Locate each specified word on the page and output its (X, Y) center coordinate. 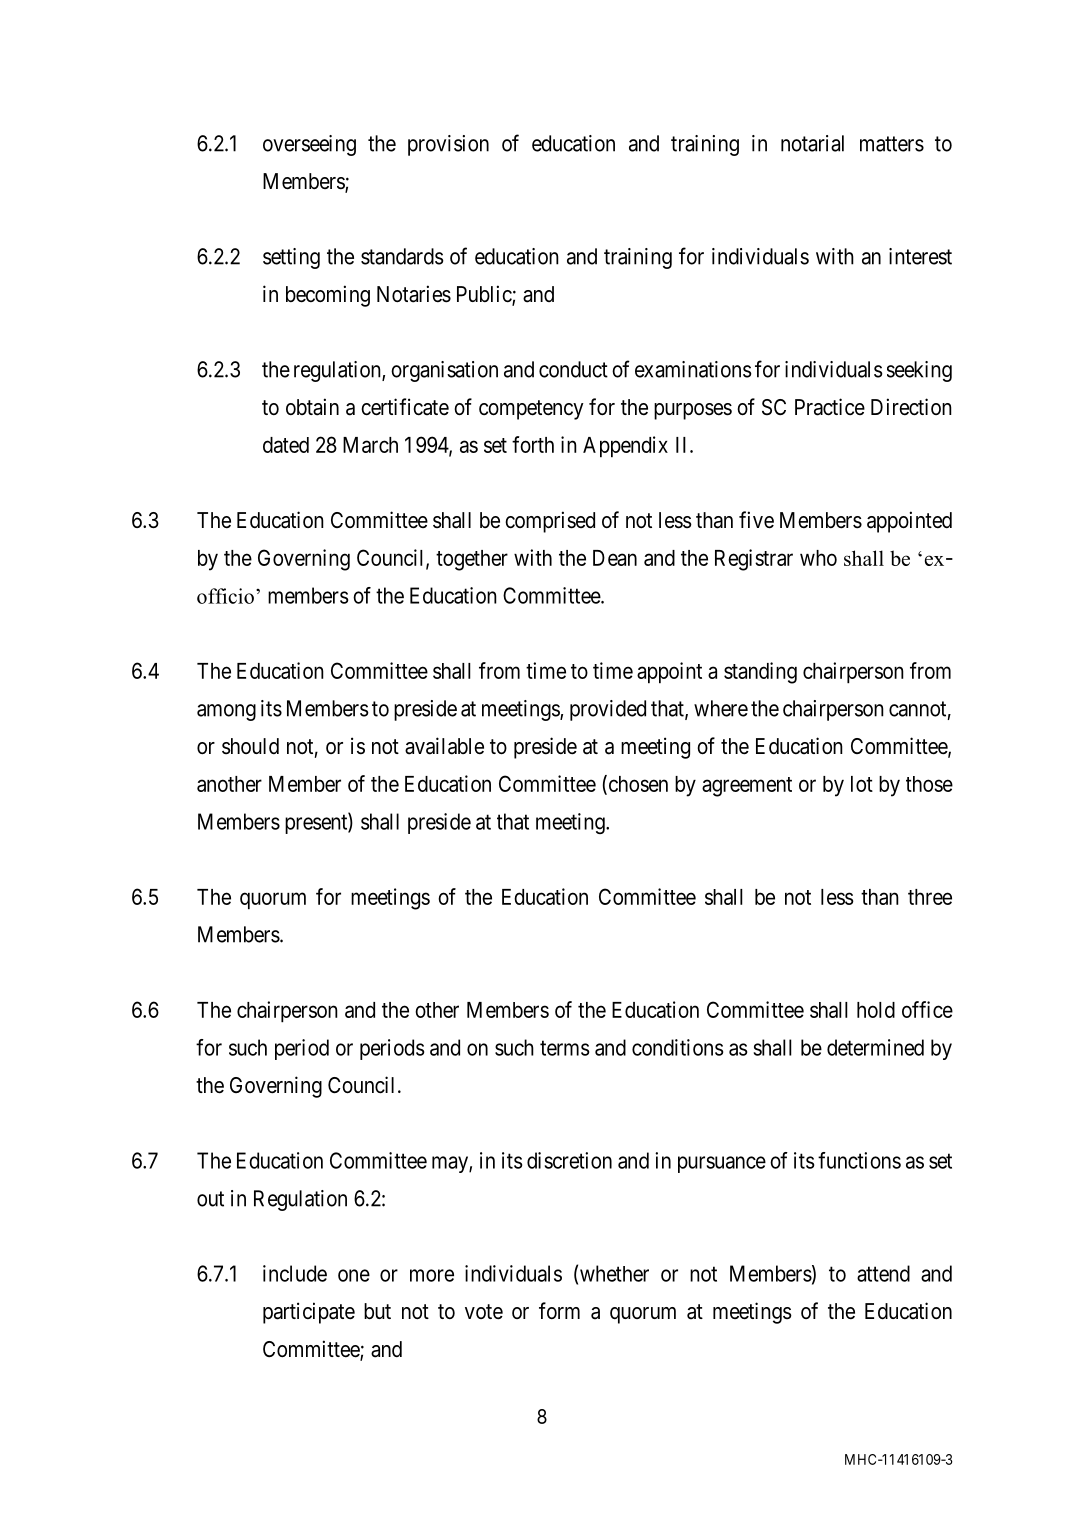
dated (286, 445)
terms (564, 1048)
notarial (812, 143)
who (818, 558)
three (930, 897)
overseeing (309, 145)
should (250, 746)
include (295, 1273)
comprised (550, 522)
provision (448, 145)
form (559, 1310)
